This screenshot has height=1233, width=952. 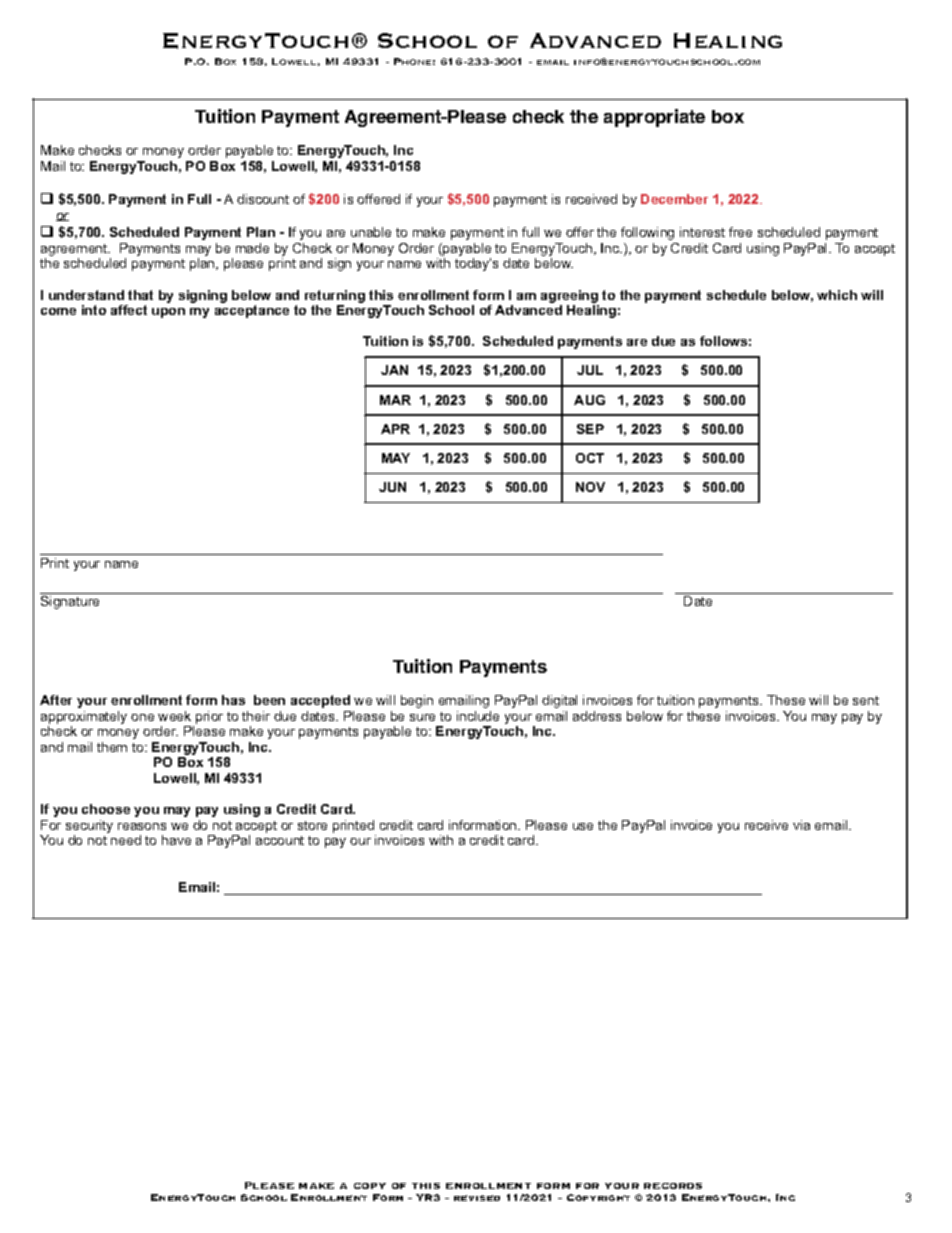 What do you see at coordinates (477, 1198) in the screenshot?
I see `revised` at bounding box center [477, 1198].
